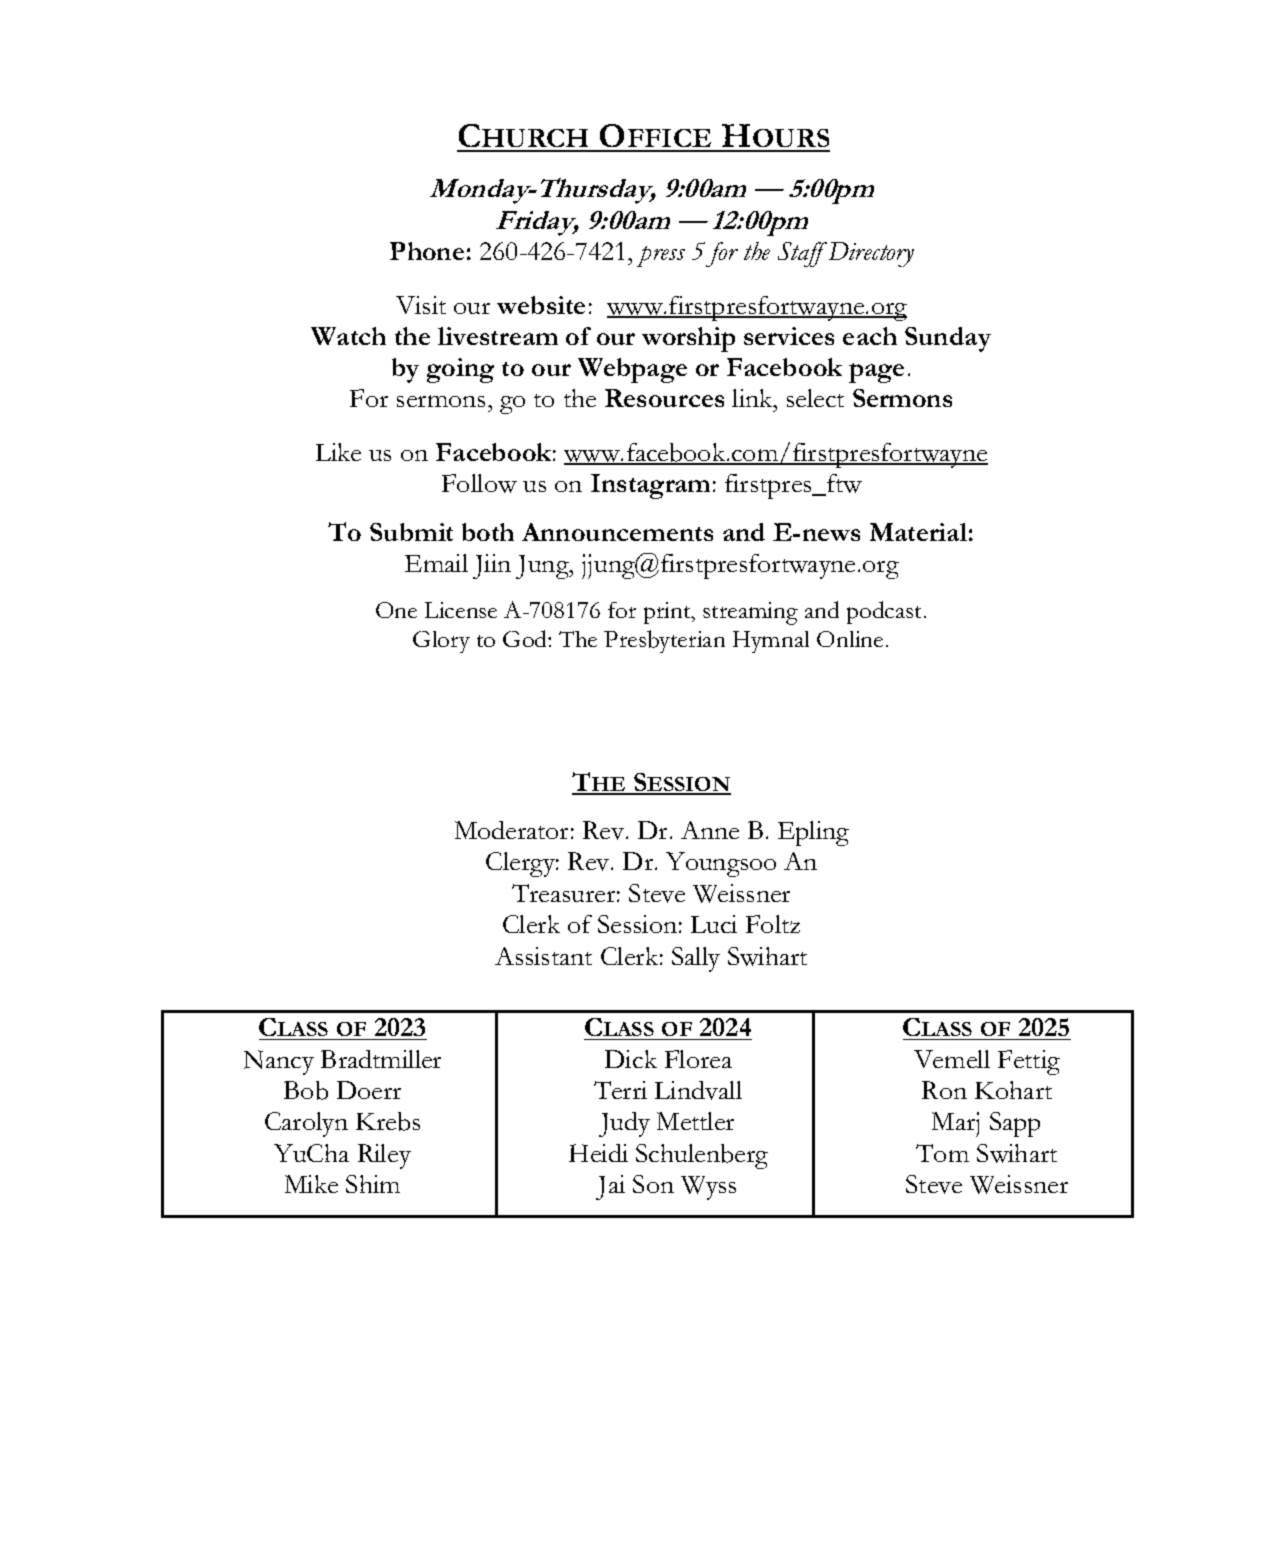 The width and height of the page is (1276, 1550). What do you see at coordinates (543, 956) in the page?
I see `Assistant` at bounding box center [543, 956].
